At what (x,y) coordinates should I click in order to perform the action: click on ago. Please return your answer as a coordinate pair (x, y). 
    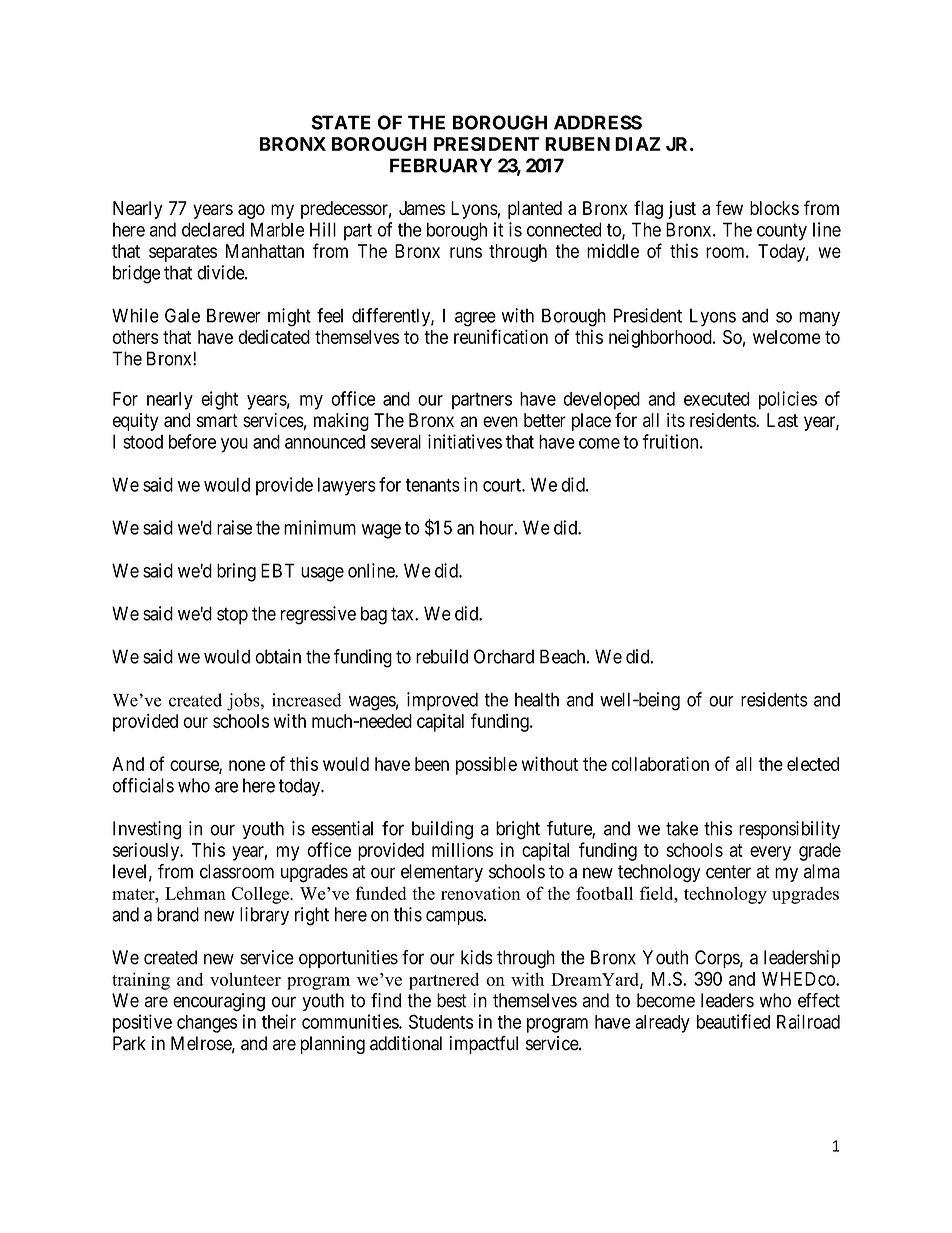
    Looking at the image, I should click on (251, 211).
